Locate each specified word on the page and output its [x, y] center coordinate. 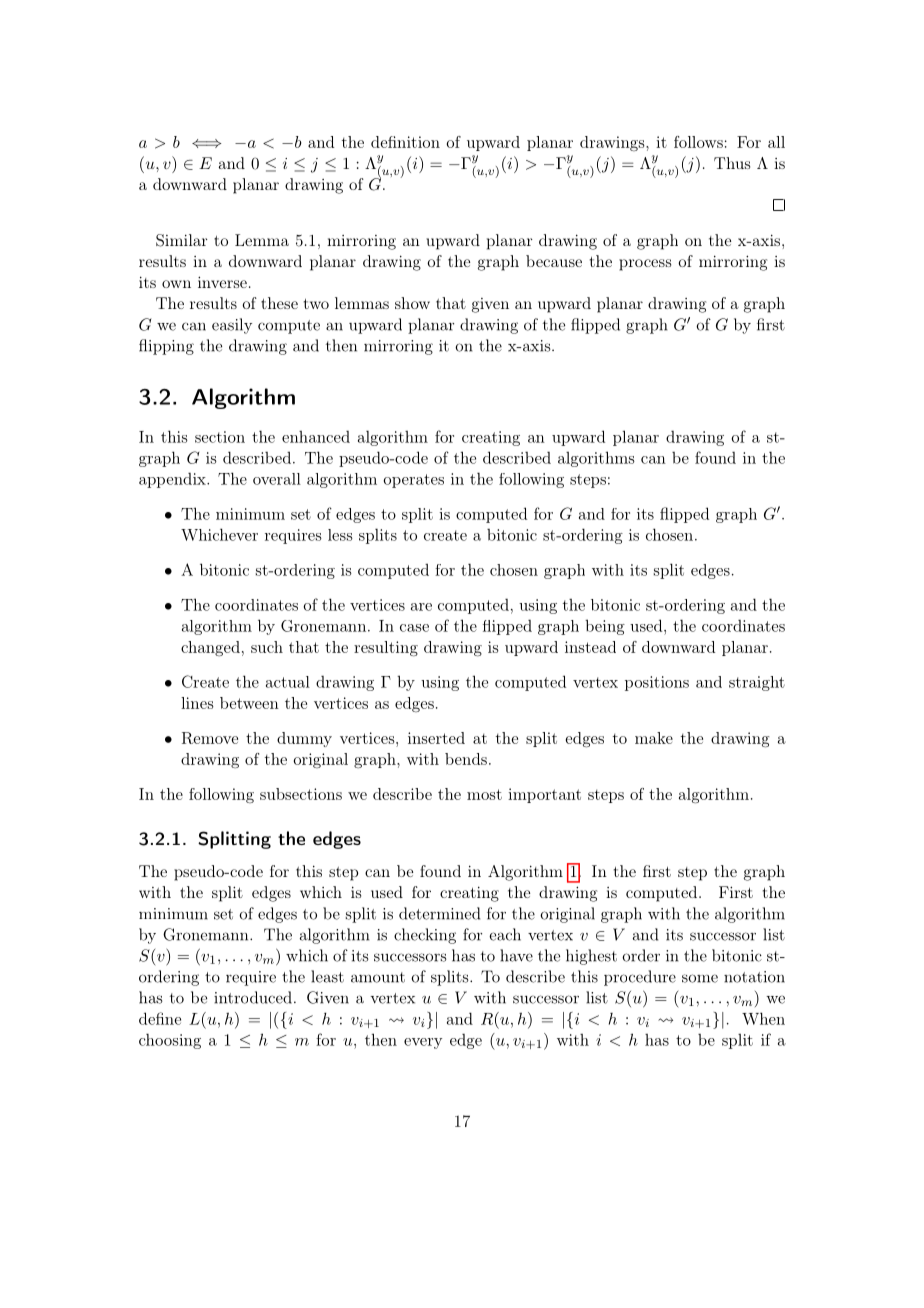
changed [210, 648]
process [645, 265]
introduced [253, 997]
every [423, 1043]
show [412, 303]
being [605, 627]
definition [405, 142]
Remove [210, 738]
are [421, 607]
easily [232, 326]
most [484, 794]
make [654, 738]
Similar [182, 240]
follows [698, 142]
